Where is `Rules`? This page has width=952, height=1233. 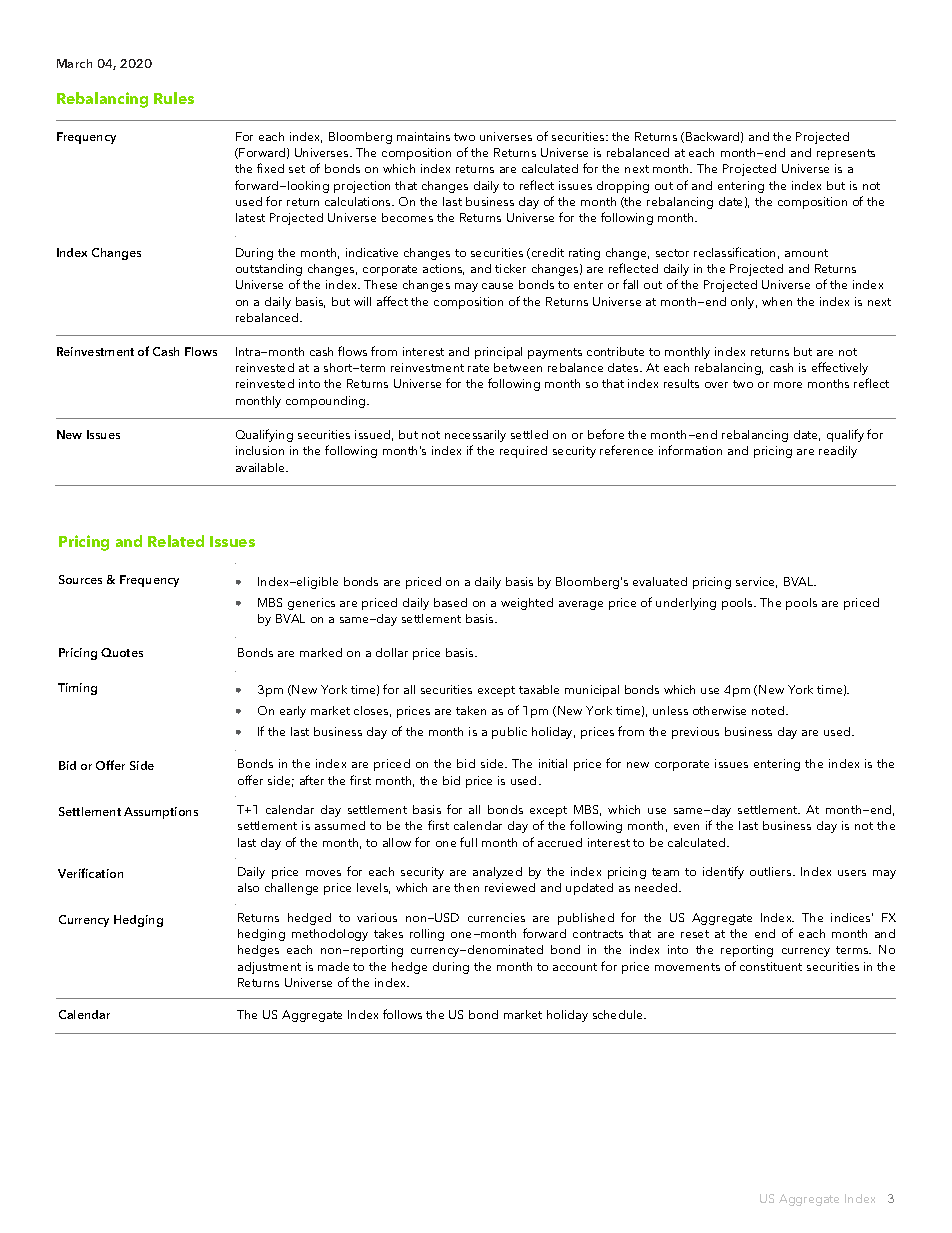
Rules is located at coordinates (174, 98).
